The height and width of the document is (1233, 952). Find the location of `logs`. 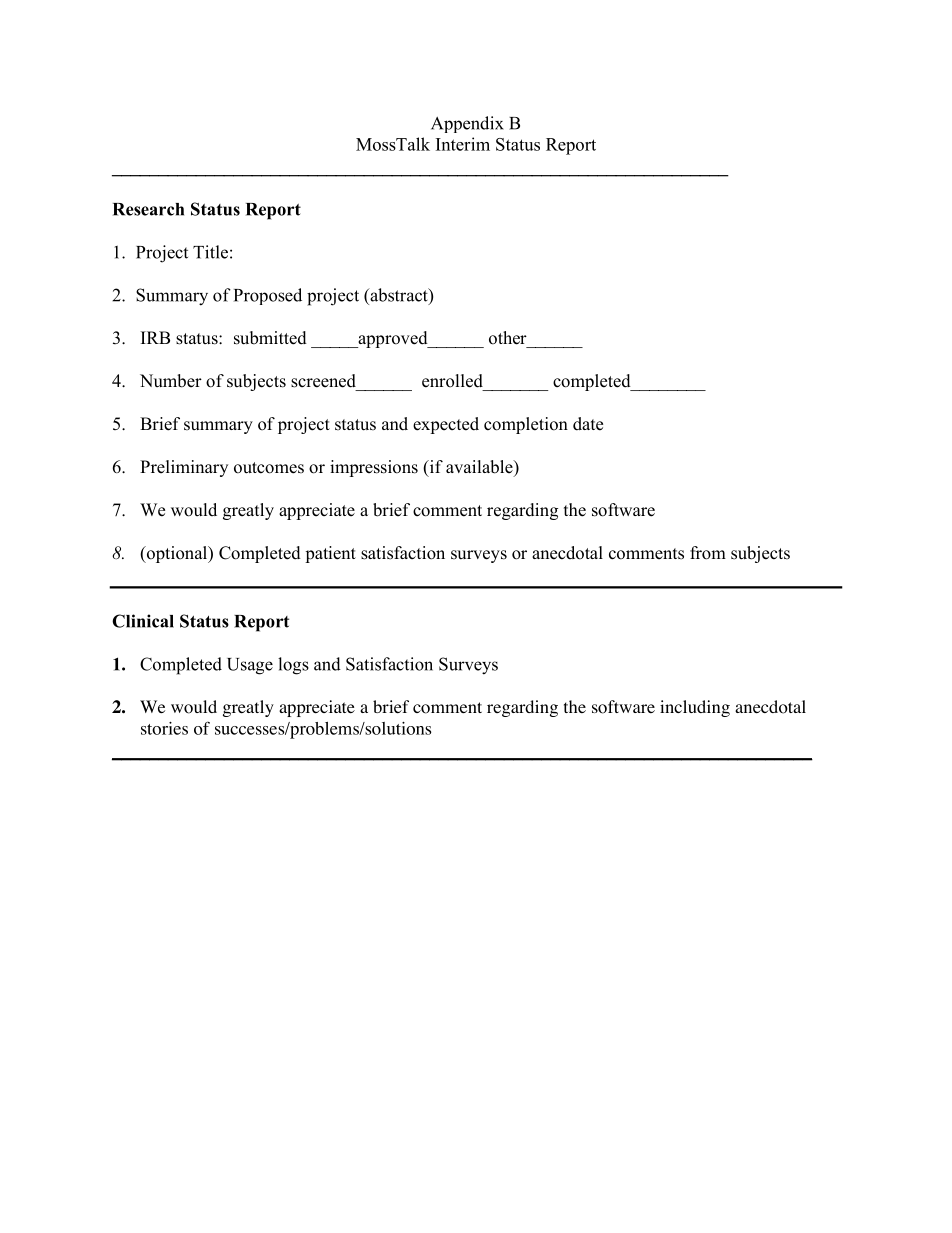

logs is located at coordinates (293, 666).
